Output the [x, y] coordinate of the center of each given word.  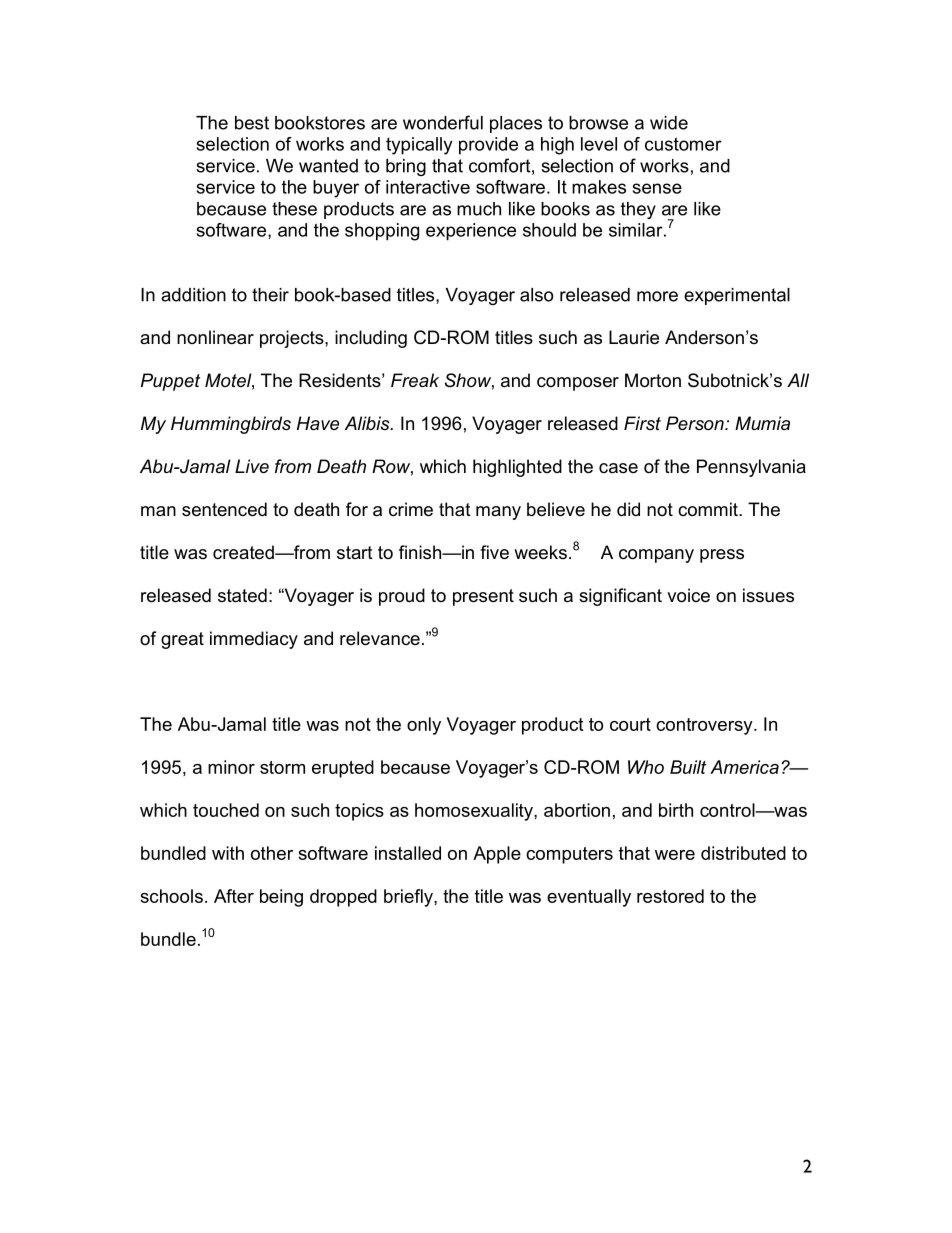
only [424, 726]
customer [683, 144]
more [657, 296]
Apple [497, 855]
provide [488, 146]
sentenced [224, 509]
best [252, 123]
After [234, 896]
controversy [705, 726]
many [498, 513]
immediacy [254, 640]
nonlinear [215, 337]
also [536, 295]
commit [709, 509]
